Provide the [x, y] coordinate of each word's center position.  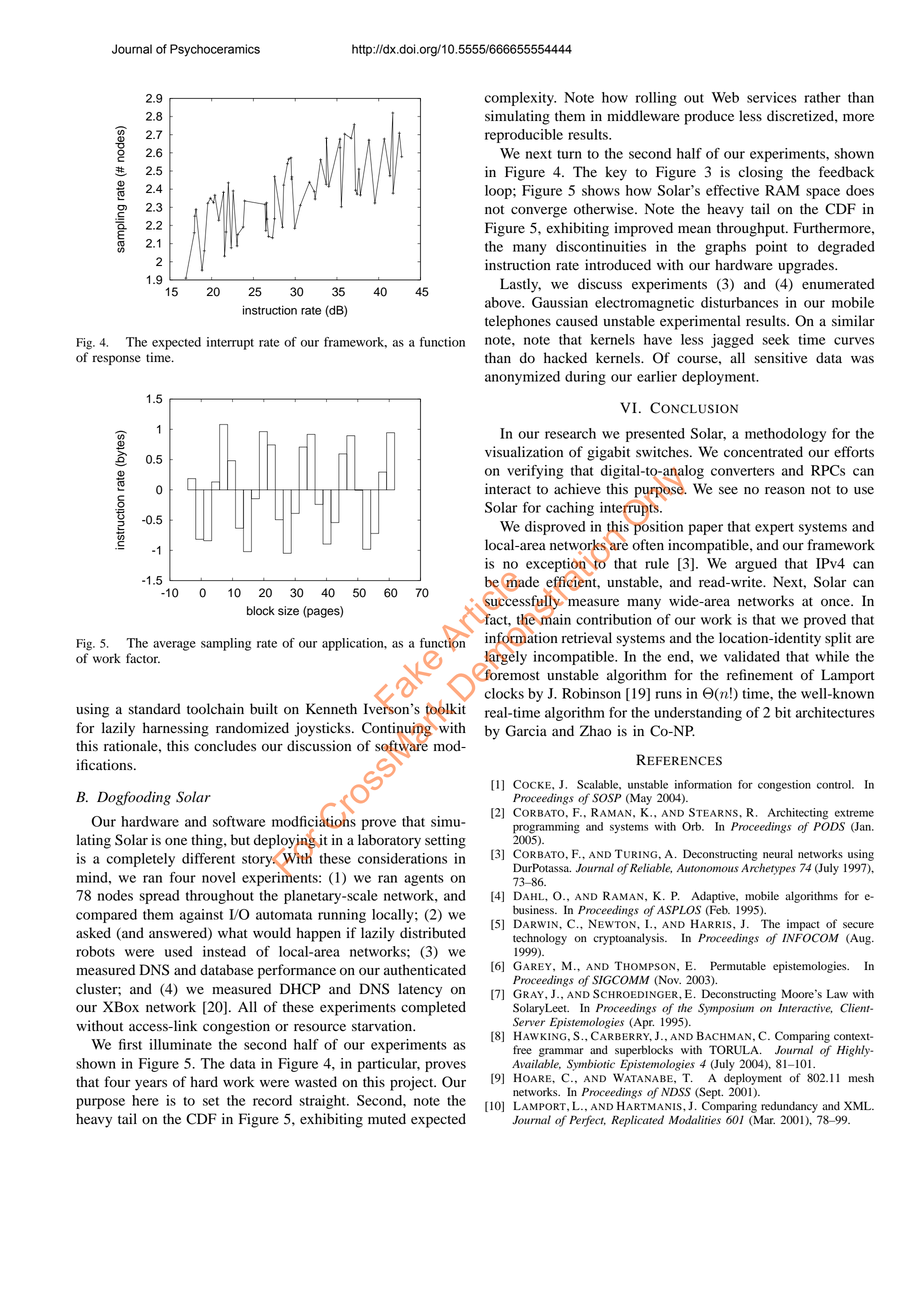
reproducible [524, 136]
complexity [520, 99]
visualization [524, 452]
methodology [785, 435]
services [772, 97]
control [835, 784]
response [117, 360]
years [151, 1085]
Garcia [526, 731]
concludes [225, 746]
